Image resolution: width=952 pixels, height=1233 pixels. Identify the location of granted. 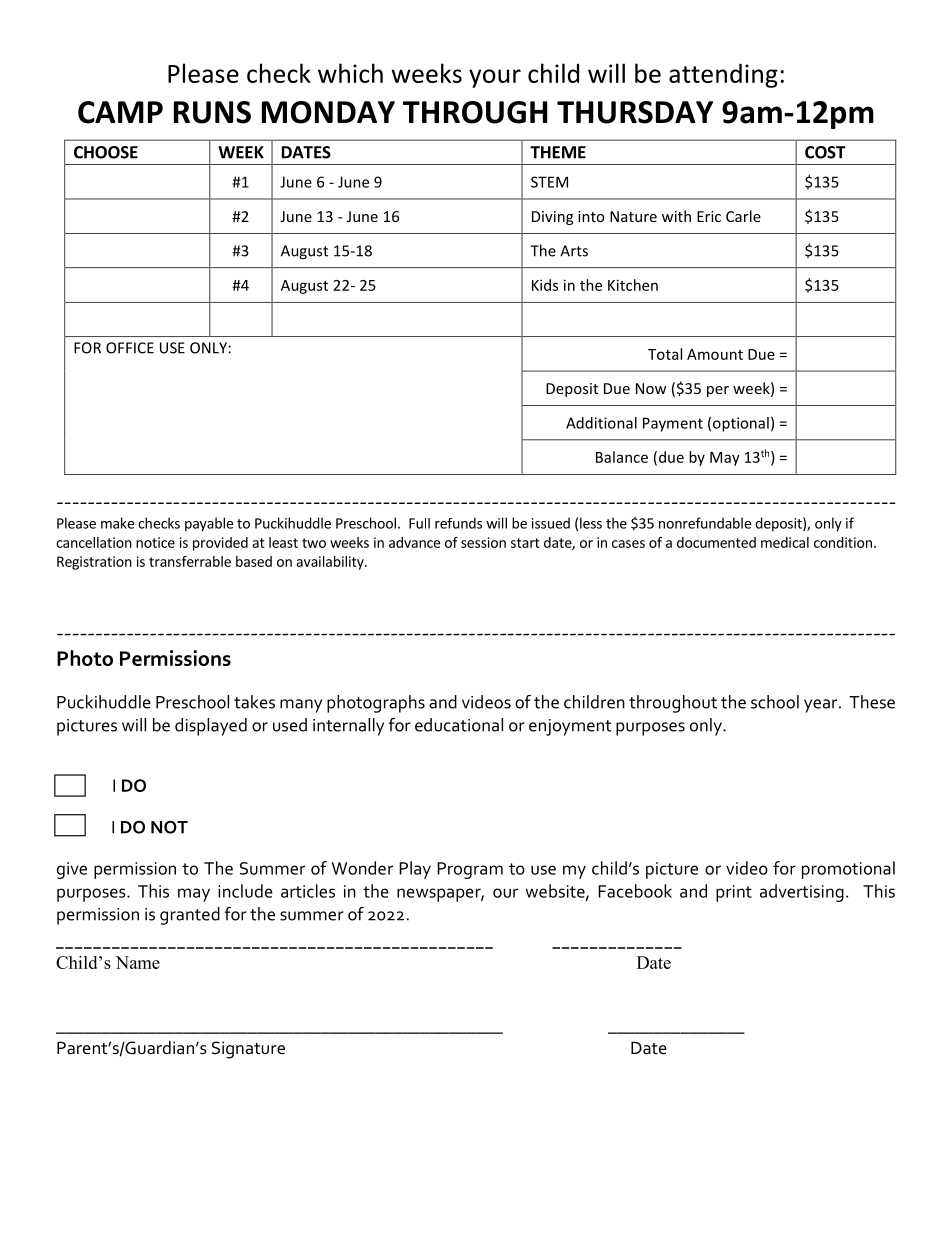
(190, 916).
